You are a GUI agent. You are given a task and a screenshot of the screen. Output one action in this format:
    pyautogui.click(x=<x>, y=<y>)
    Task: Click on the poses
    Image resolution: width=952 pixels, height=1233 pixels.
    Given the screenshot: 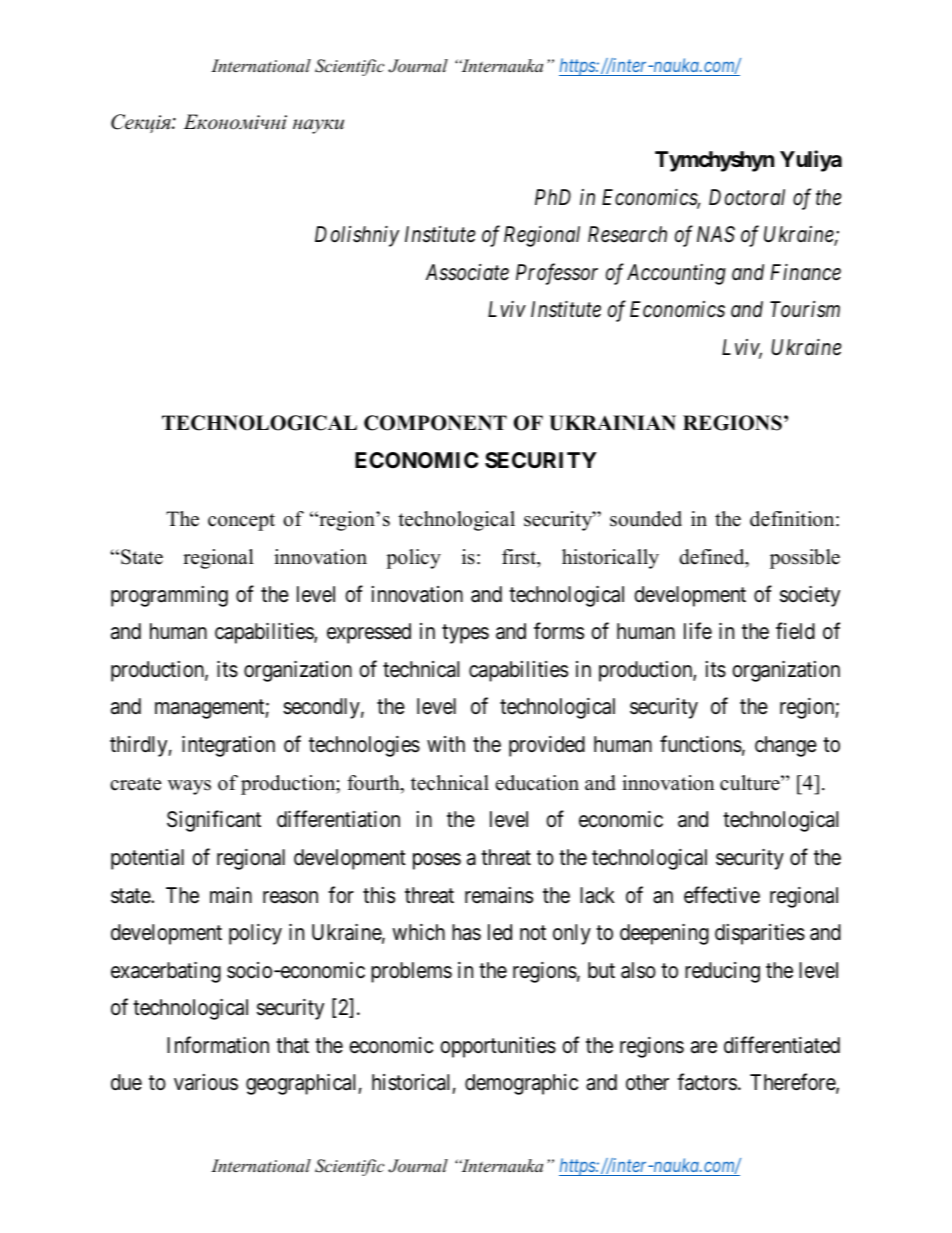 What is the action you would take?
    pyautogui.click(x=437, y=861)
